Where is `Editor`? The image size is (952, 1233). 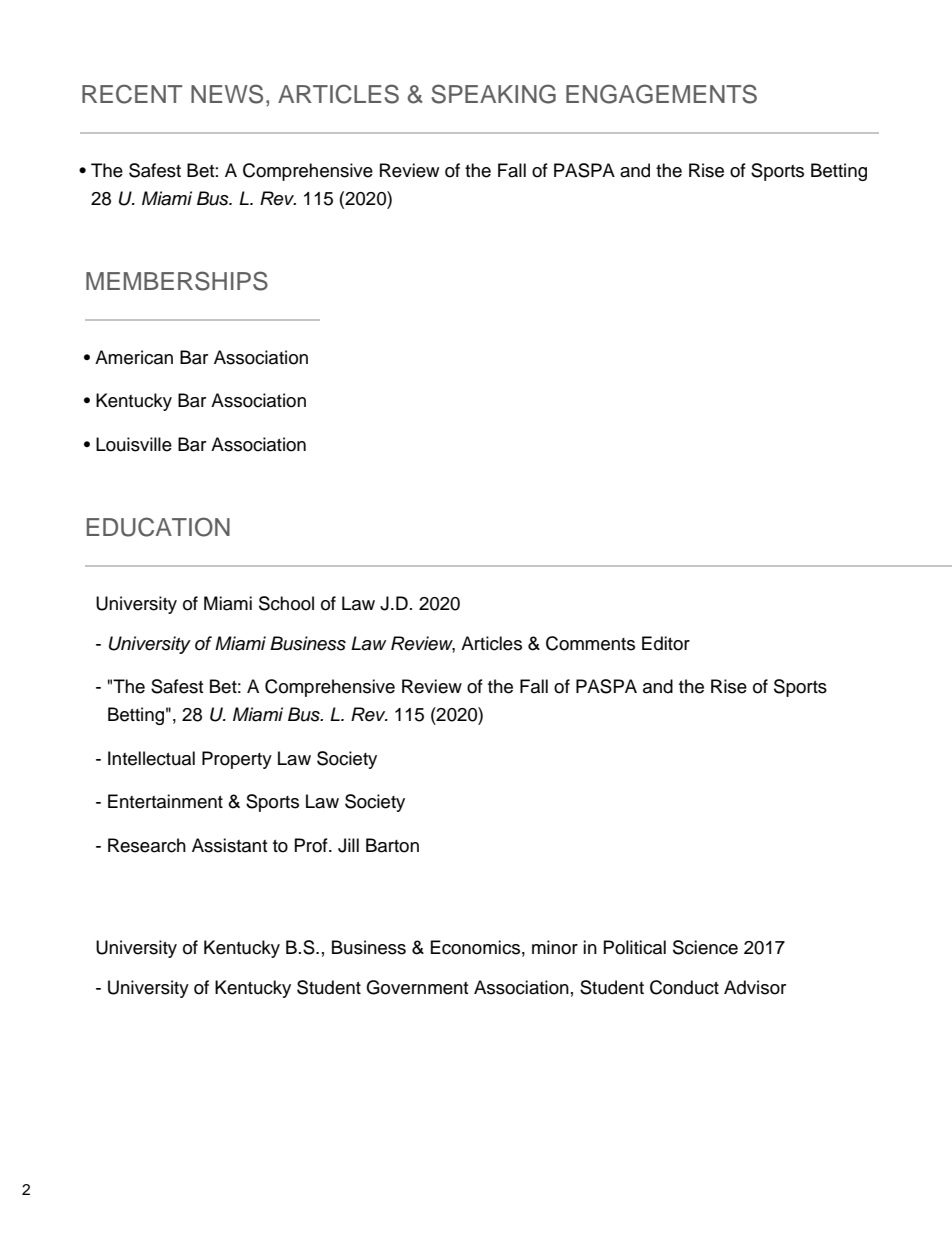 Editor is located at coordinates (666, 643).
